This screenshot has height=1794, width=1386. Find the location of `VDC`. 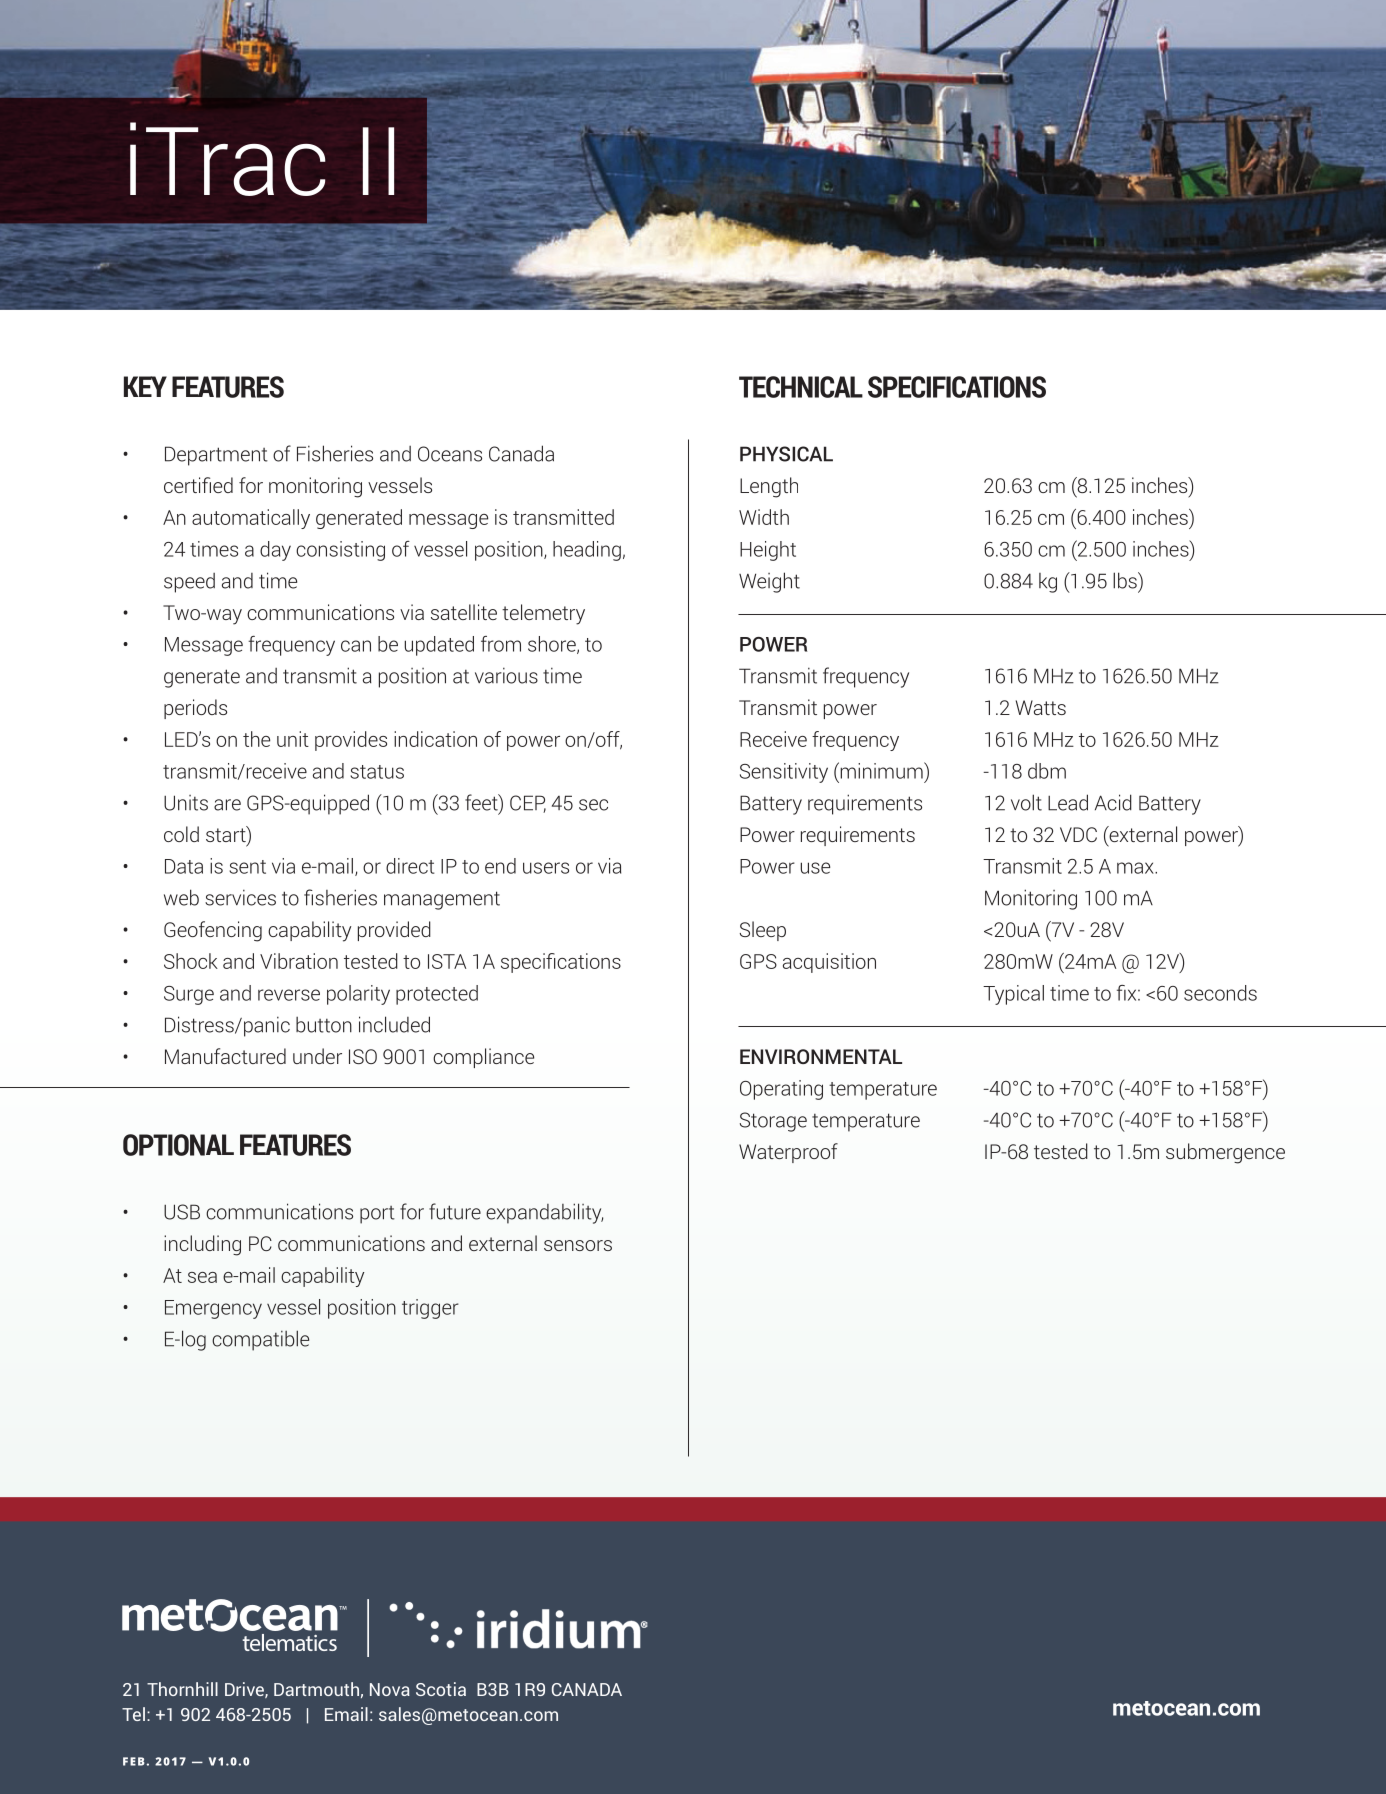

VDC is located at coordinates (1078, 834).
